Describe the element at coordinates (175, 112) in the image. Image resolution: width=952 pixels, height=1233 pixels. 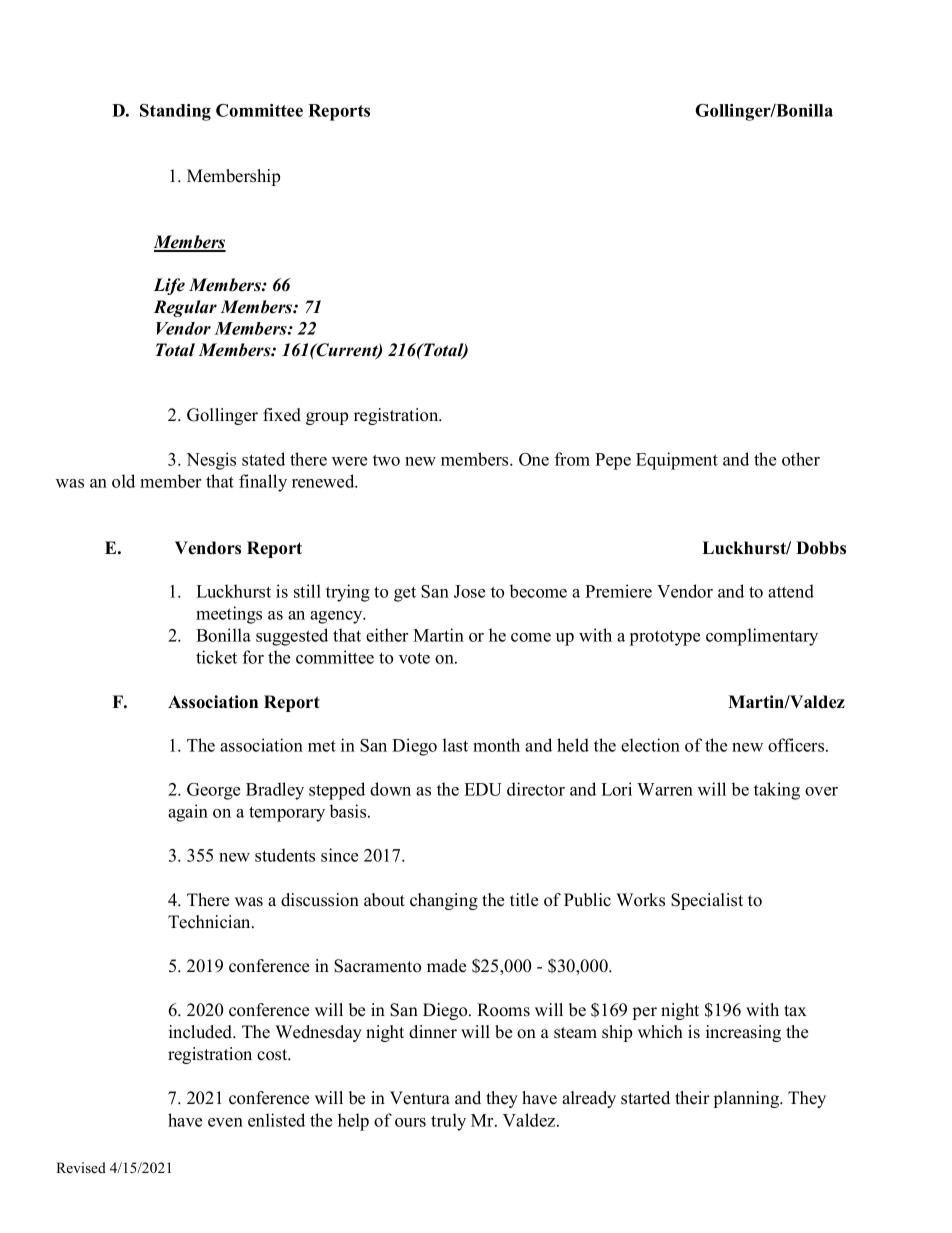
I see `Standing` at that location.
